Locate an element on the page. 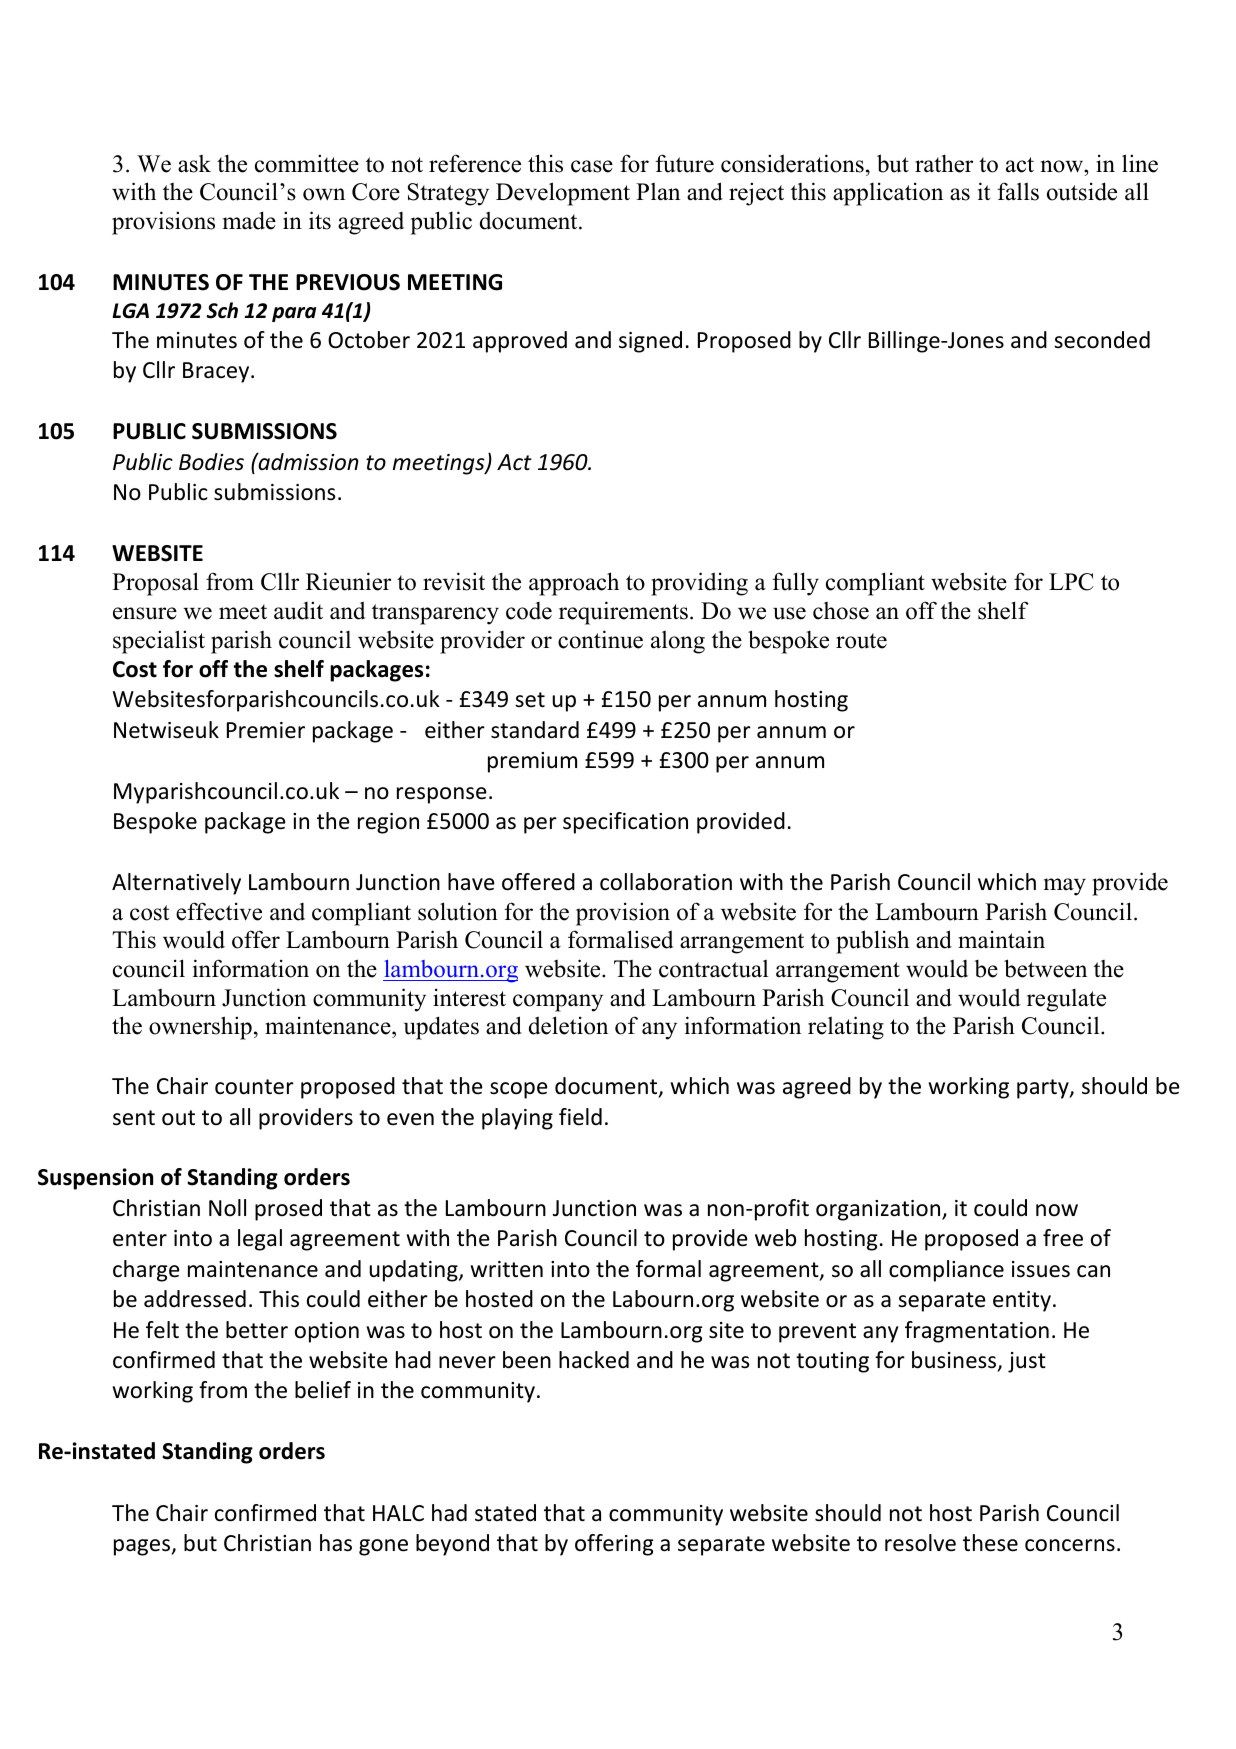 This page has height=1749, width=1236. Premier is located at coordinates (266, 730).
